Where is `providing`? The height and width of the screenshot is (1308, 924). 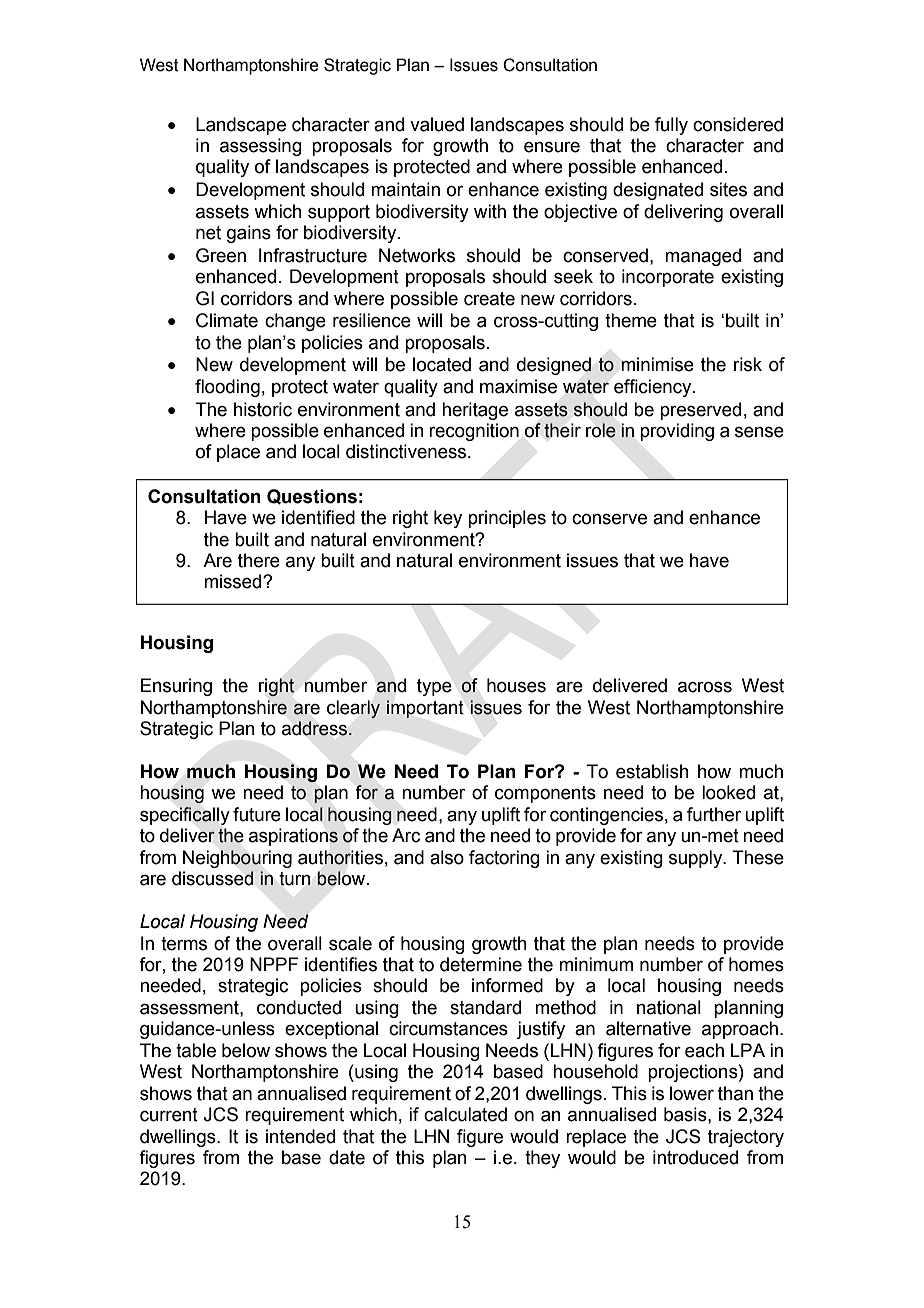 providing is located at coordinates (677, 432).
